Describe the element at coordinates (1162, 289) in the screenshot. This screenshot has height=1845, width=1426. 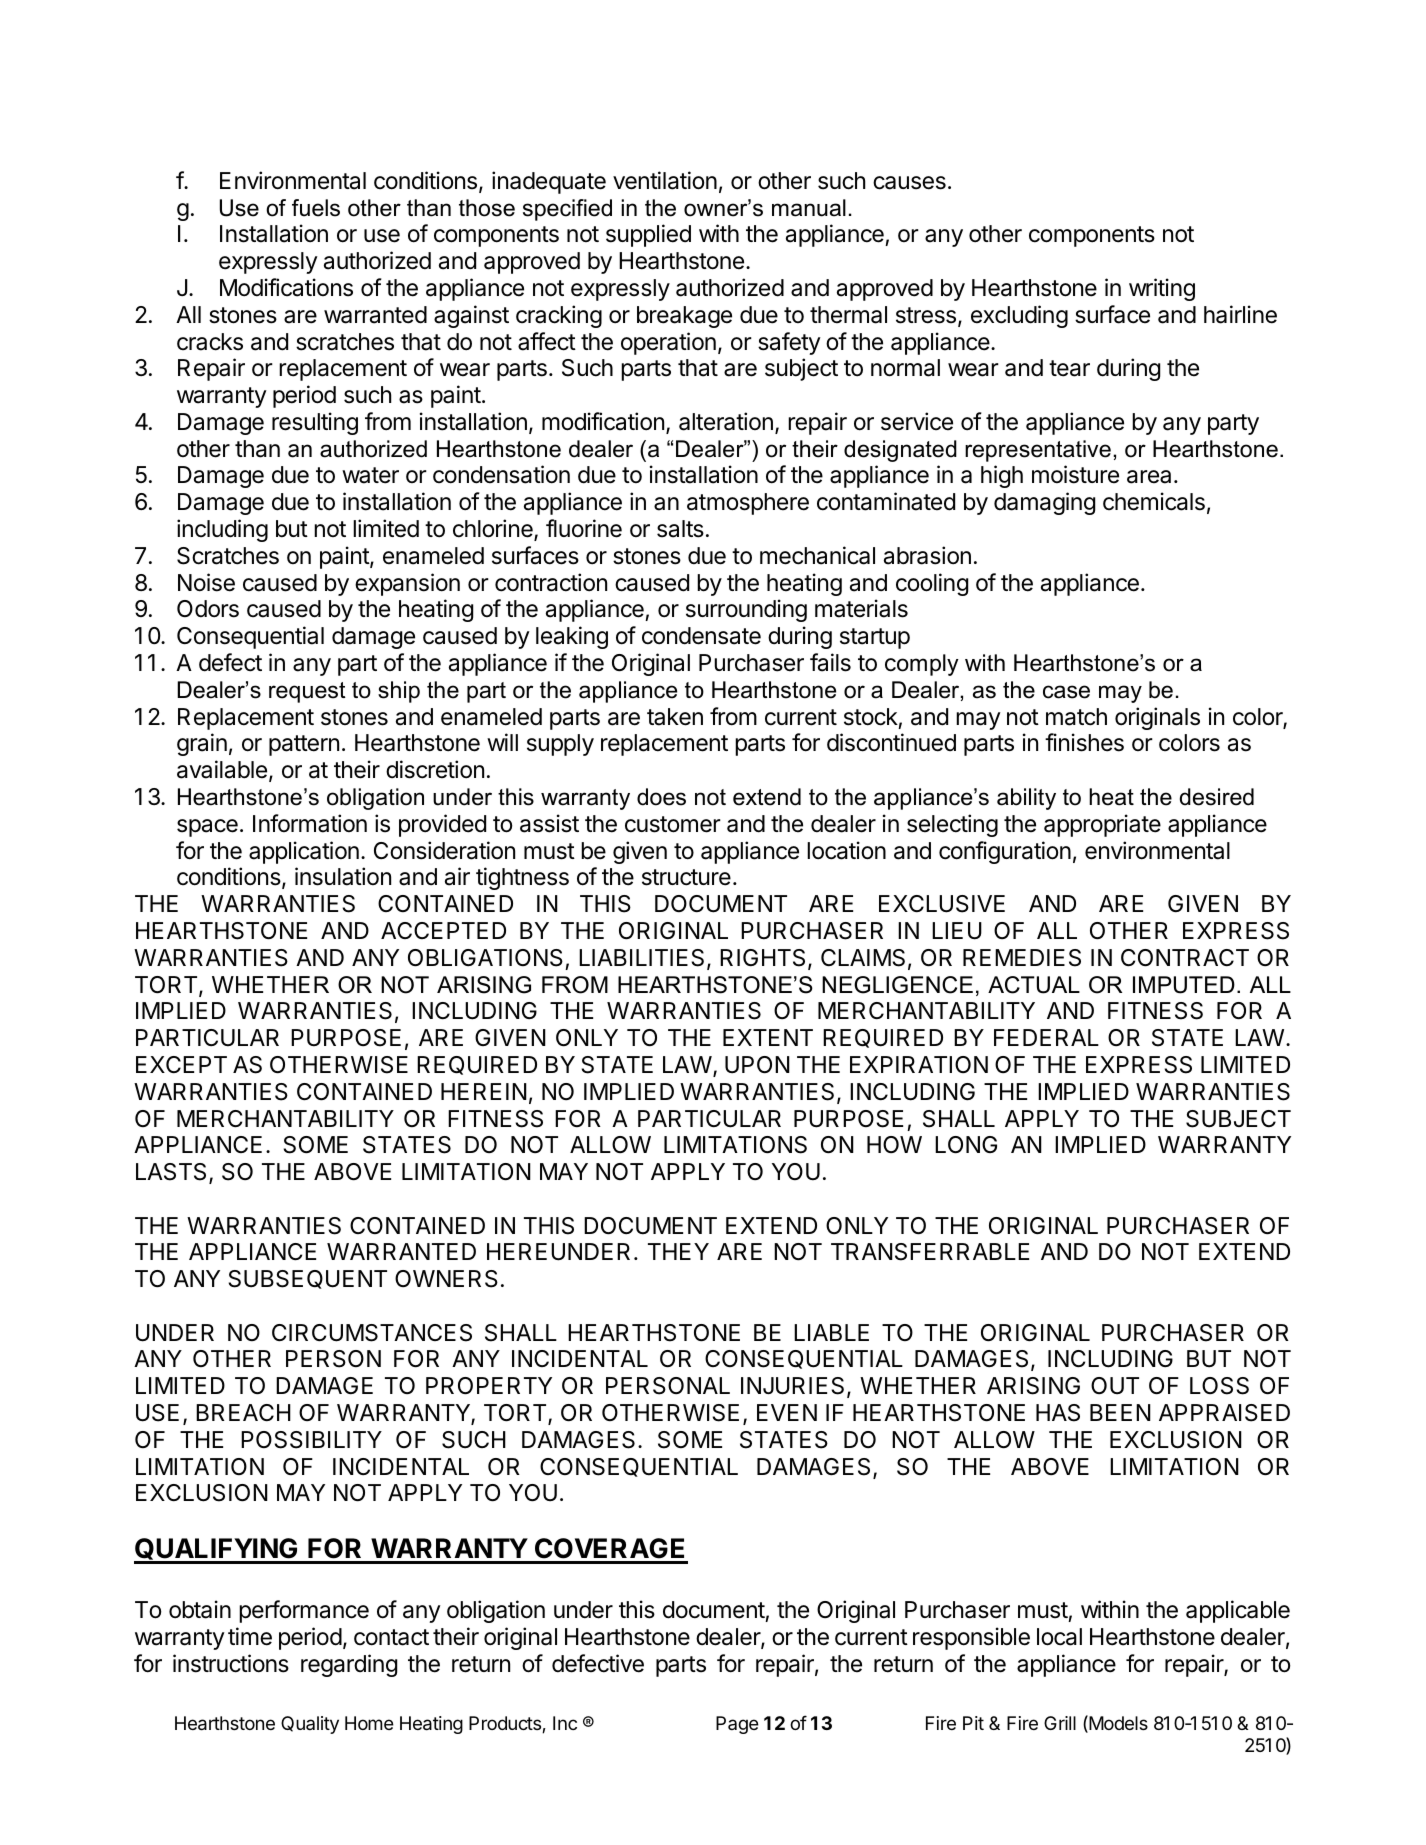
I see `writing` at that location.
